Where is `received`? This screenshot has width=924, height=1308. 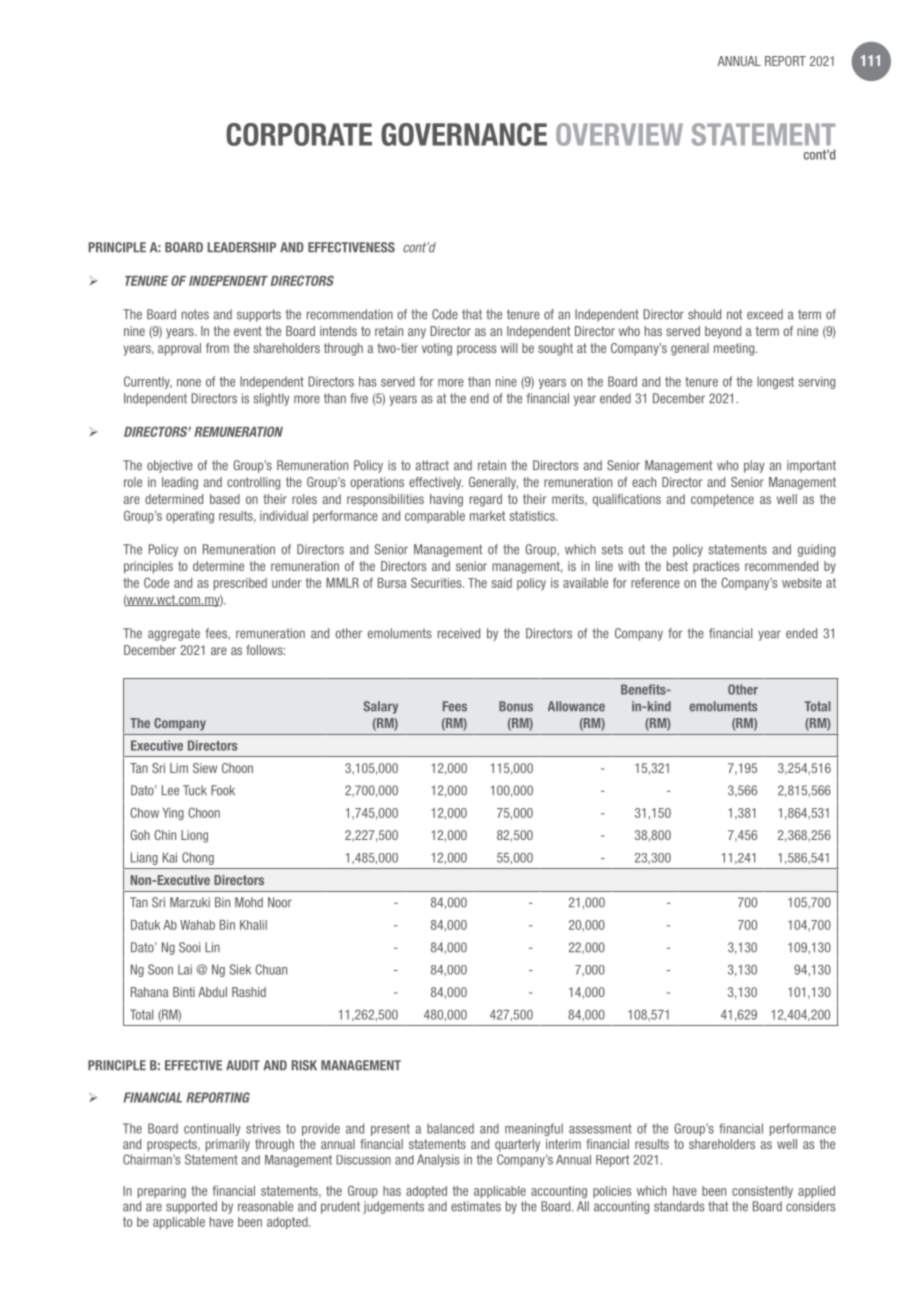 received is located at coordinates (459, 633).
